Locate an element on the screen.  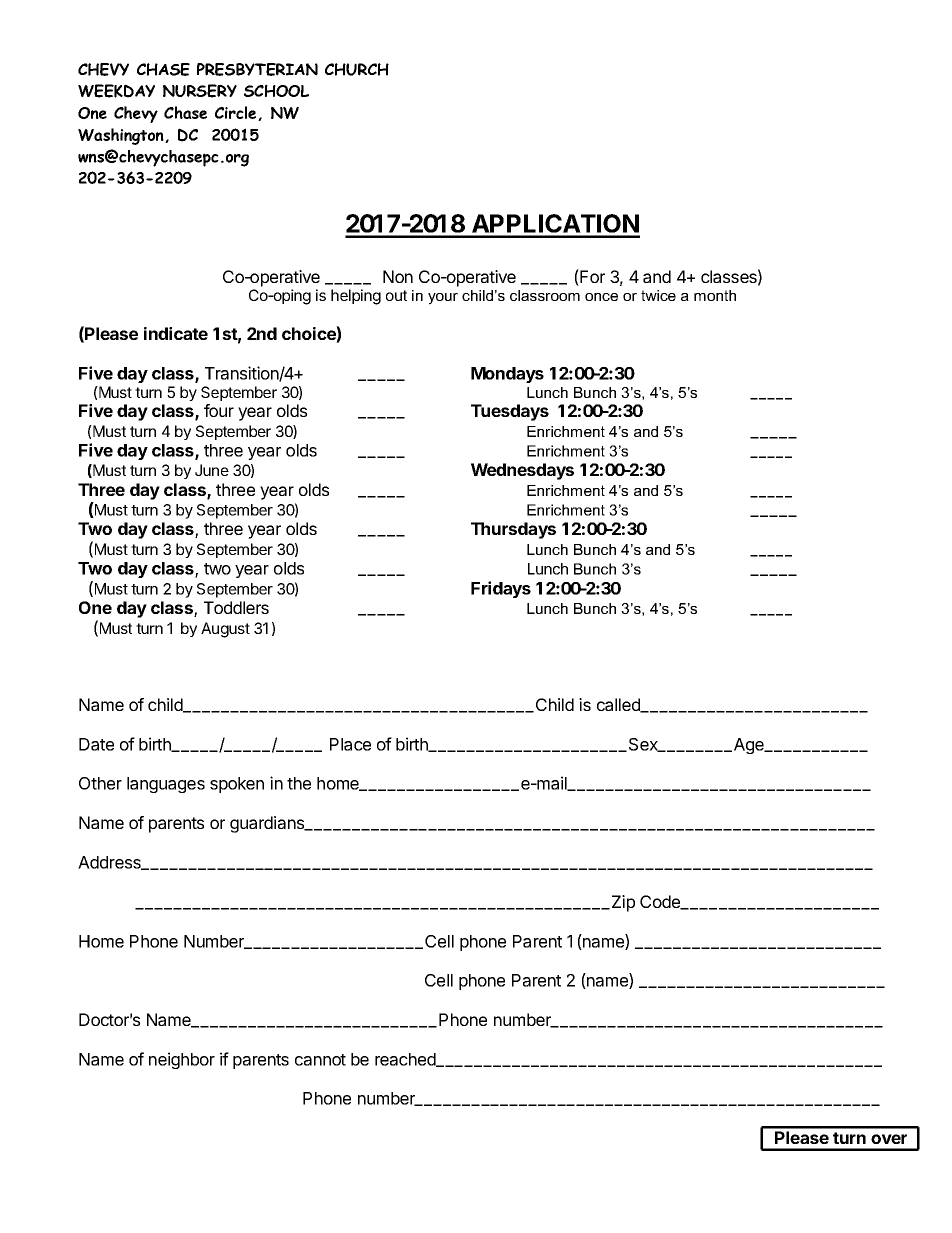
Fridays is located at coordinates (501, 589).
